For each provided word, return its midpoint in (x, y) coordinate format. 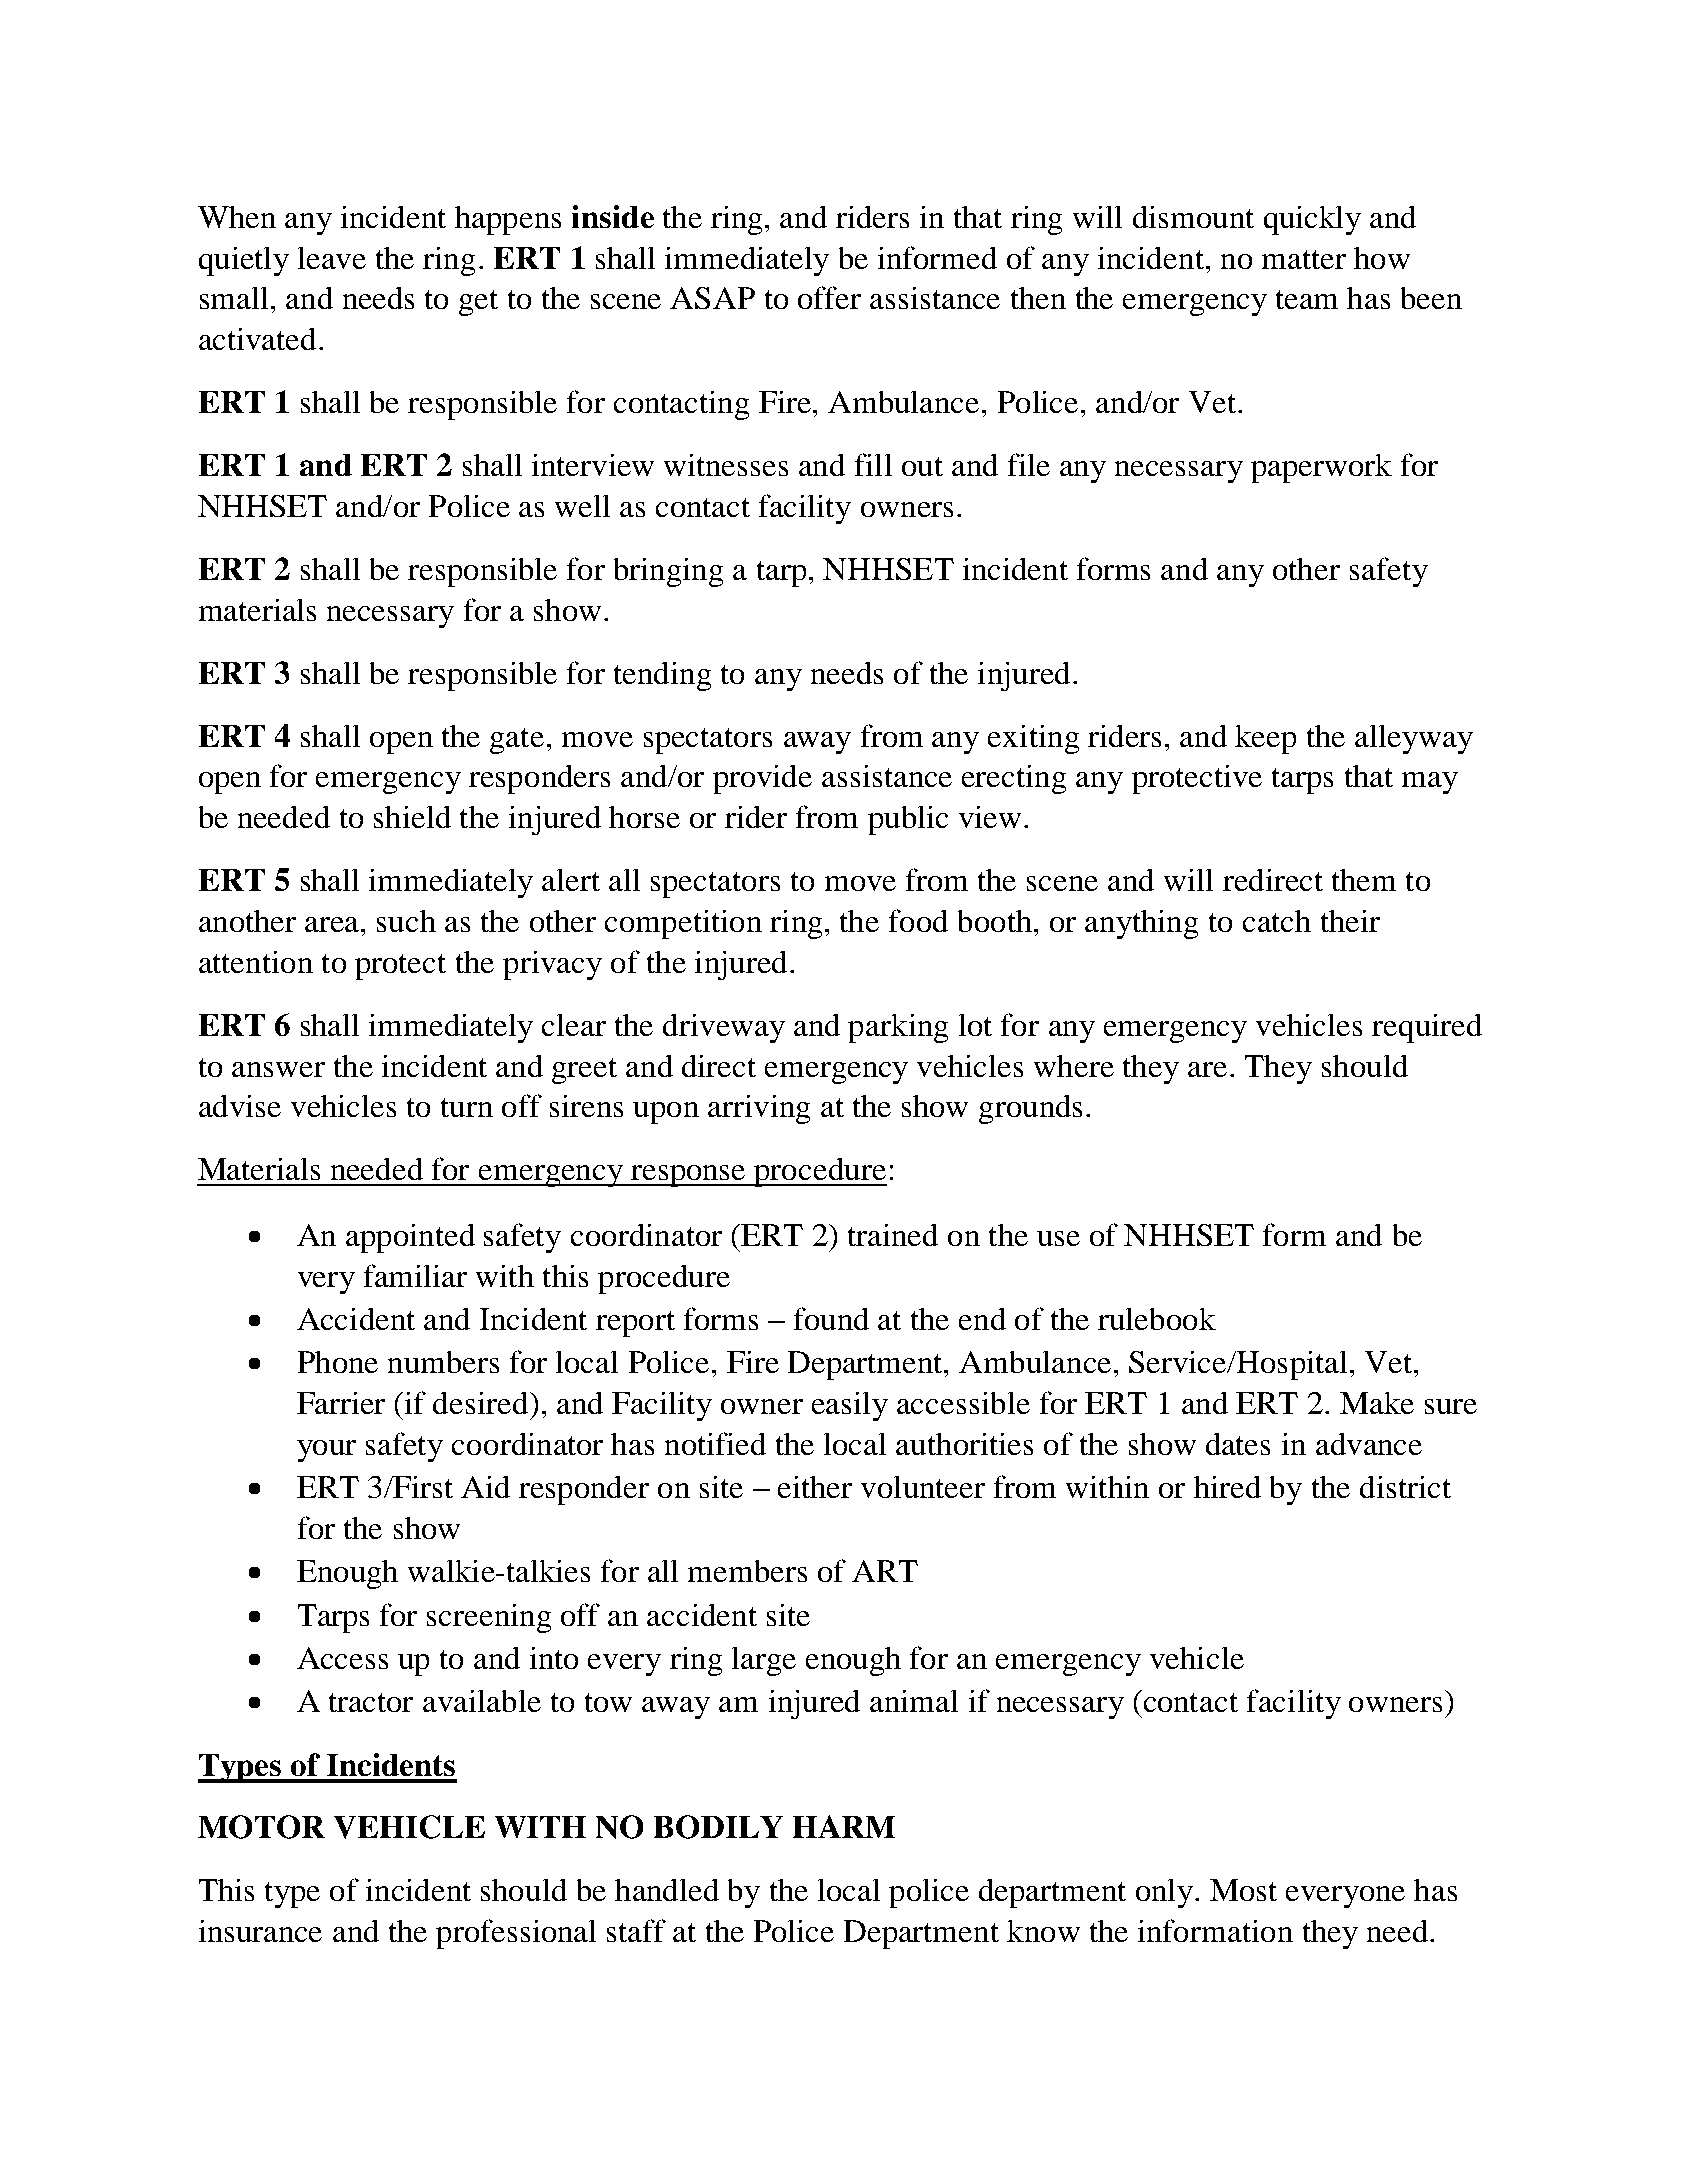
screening (489, 1618)
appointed (410, 1238)
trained (893, 1235)
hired (1227, 1487)
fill (873, 464)
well (582, 506)
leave (332, 258)
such (406, 921)
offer (829, 297)
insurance (260, 1931)
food (918, 920)
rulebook (1157, 1319)
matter (1304, 259)
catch (1277, 921)
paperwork (1321, 468)
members (747, 1571)
